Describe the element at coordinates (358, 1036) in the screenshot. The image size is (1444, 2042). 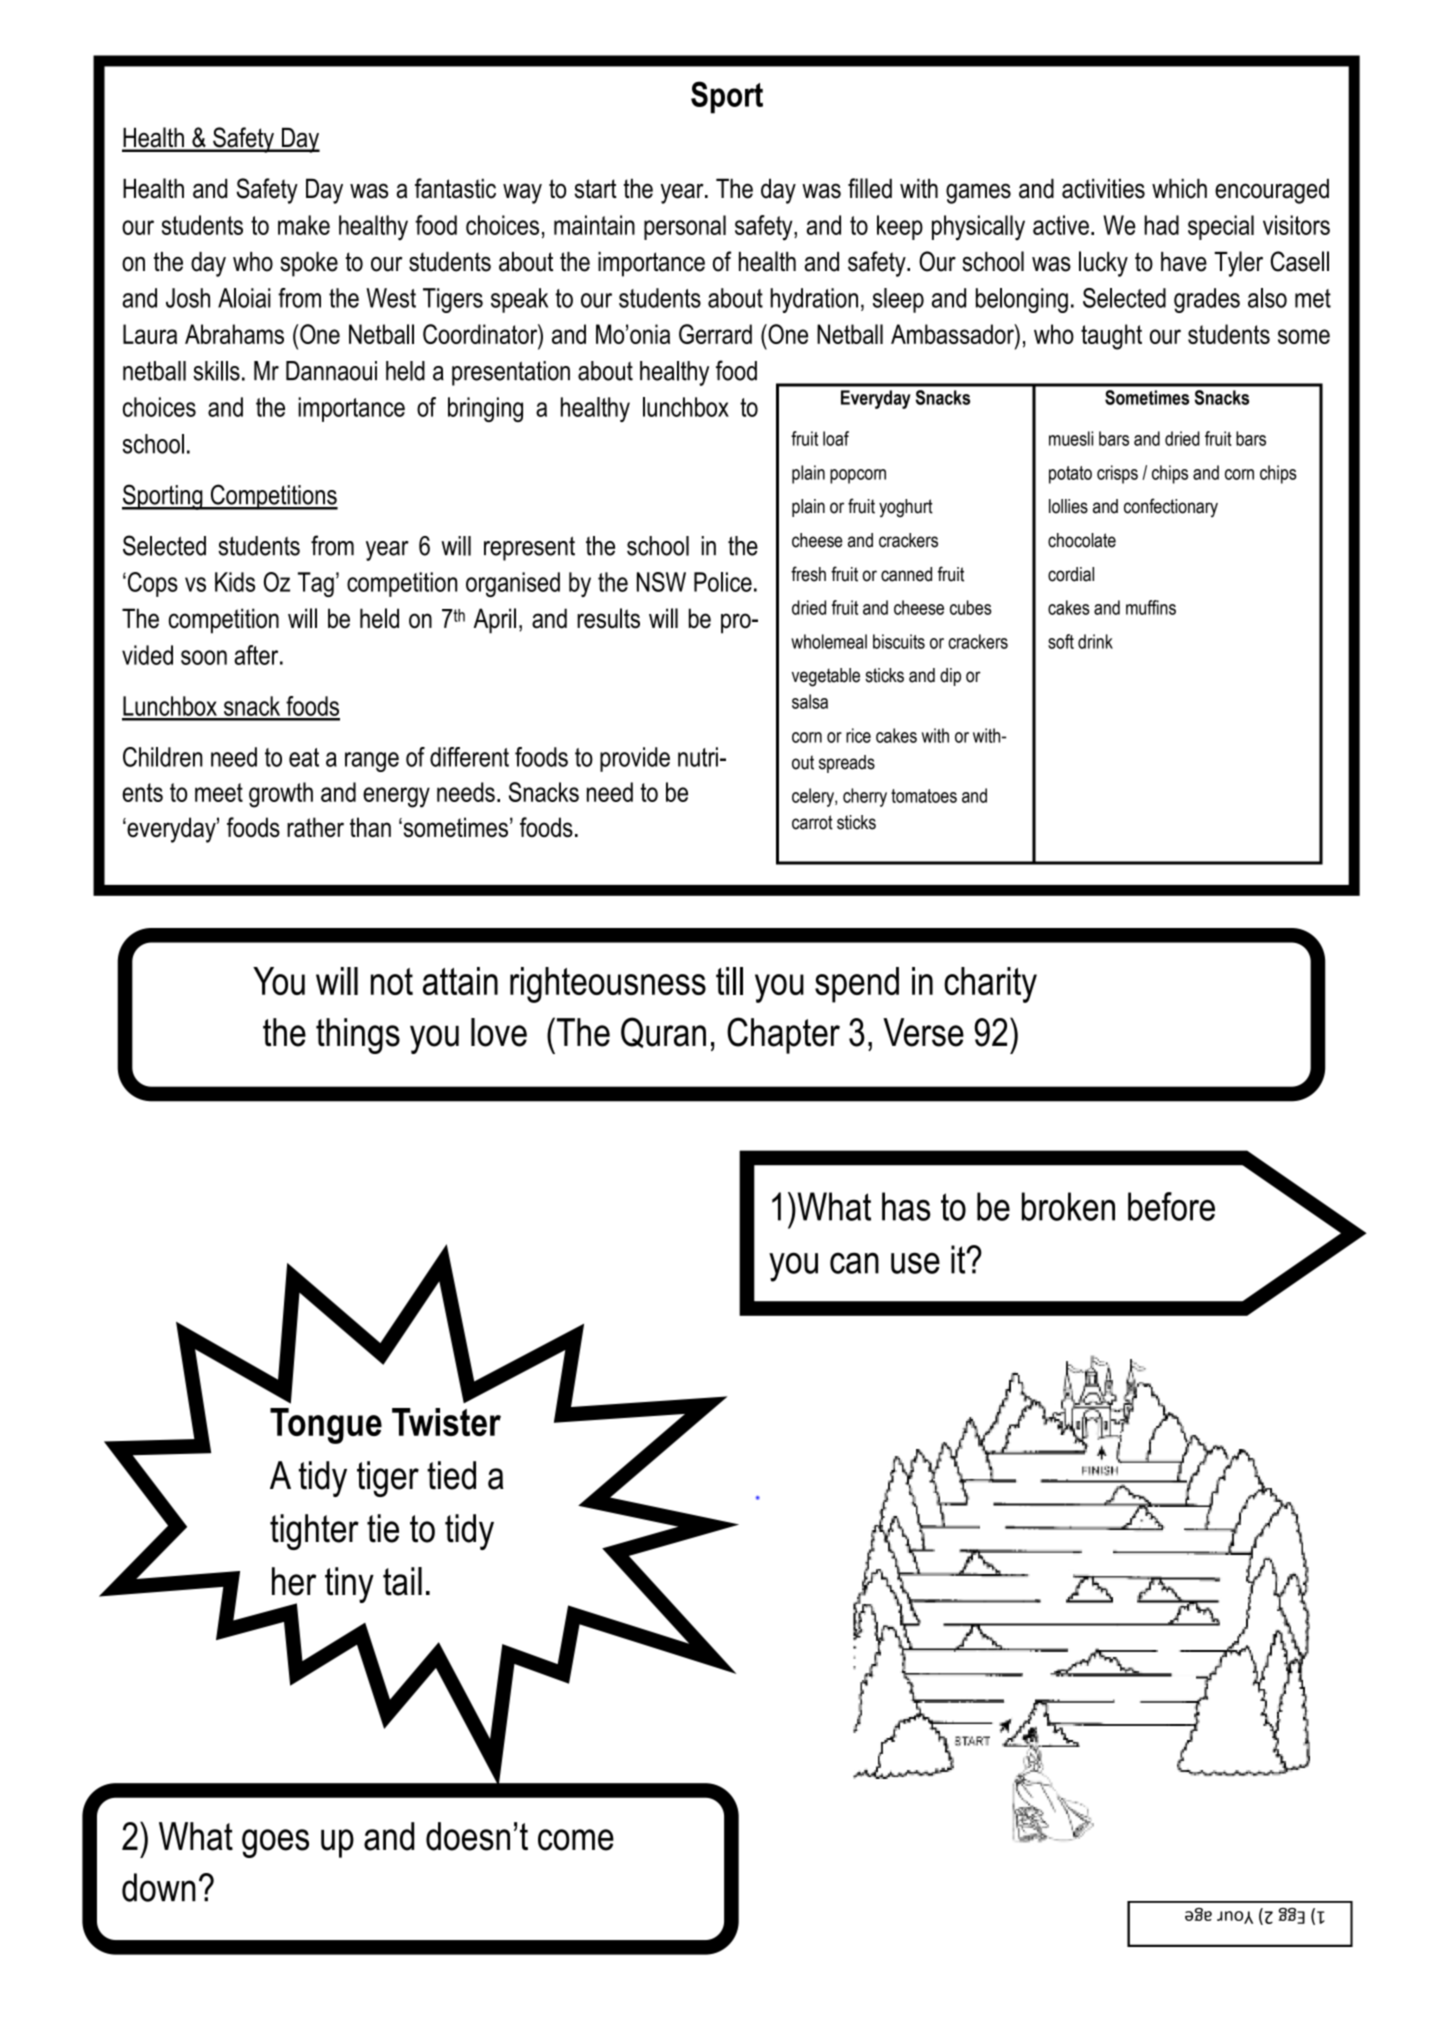
I see `things` at that location.
